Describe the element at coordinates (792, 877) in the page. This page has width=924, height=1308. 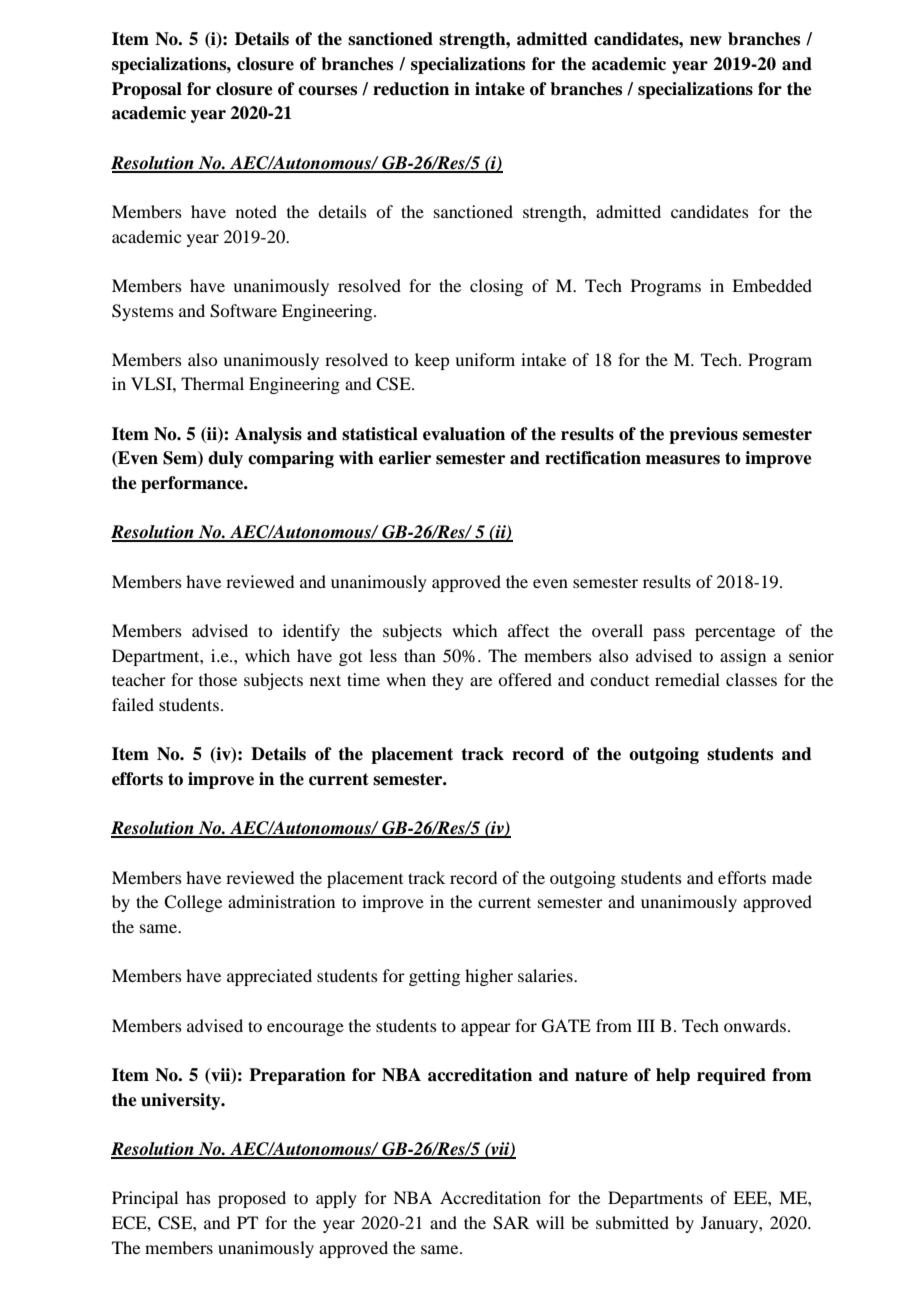
I see `made` at that location.
